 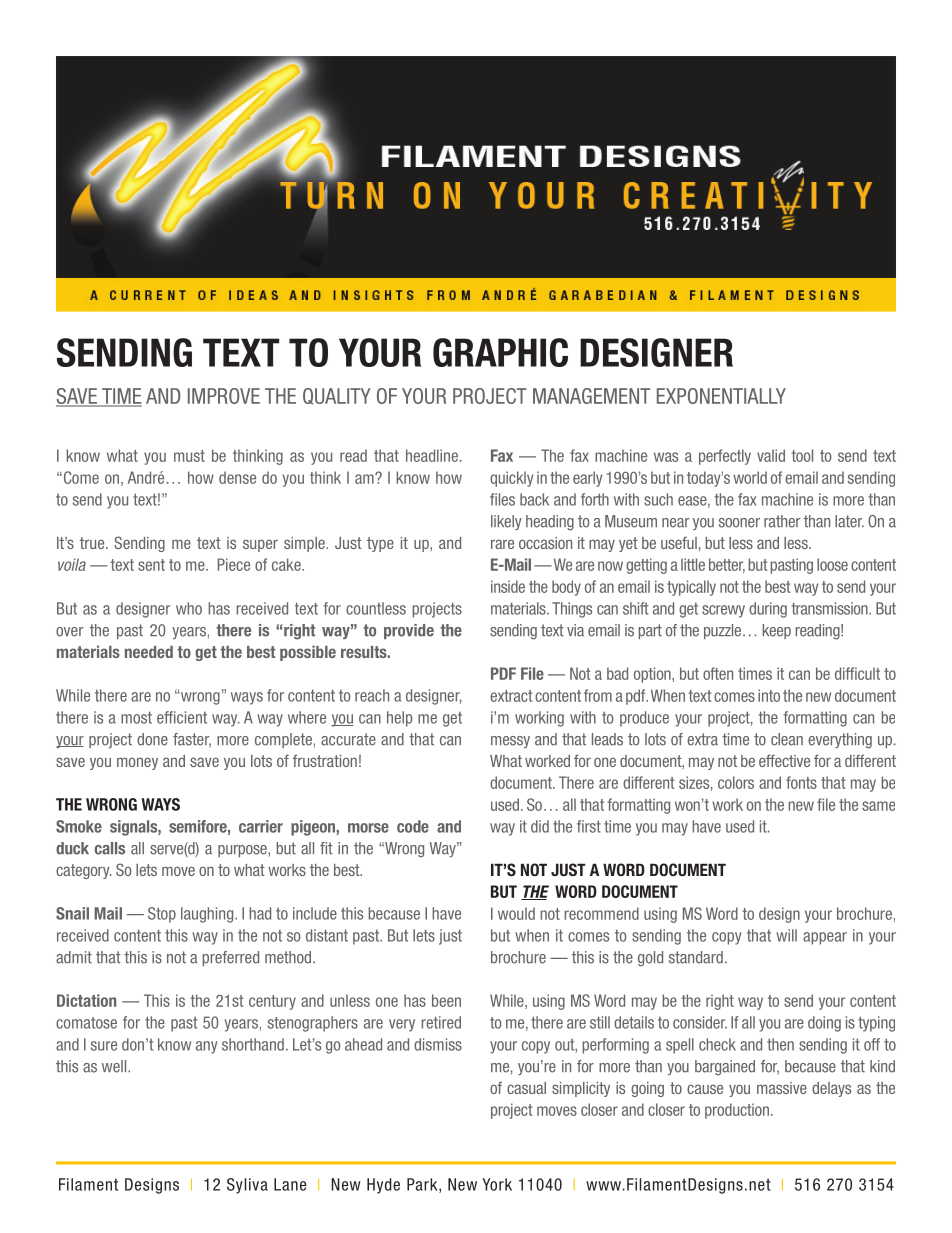 I want to click on will, so click(x=786, y=935).
